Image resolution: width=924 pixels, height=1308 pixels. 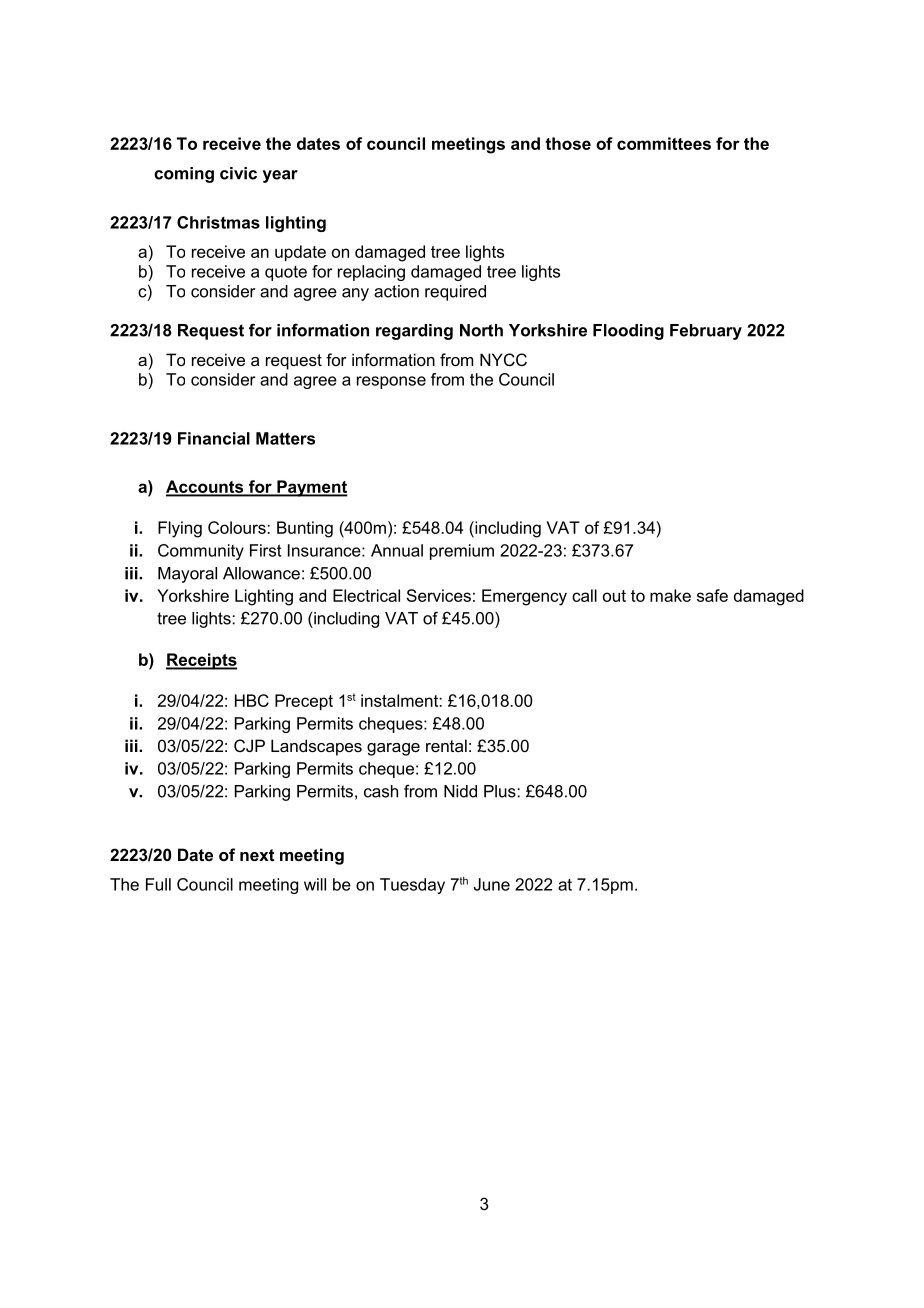 What do you see at coordinates (664, 143) in the image?
I see `committees` at bounding box center [664, 143].
